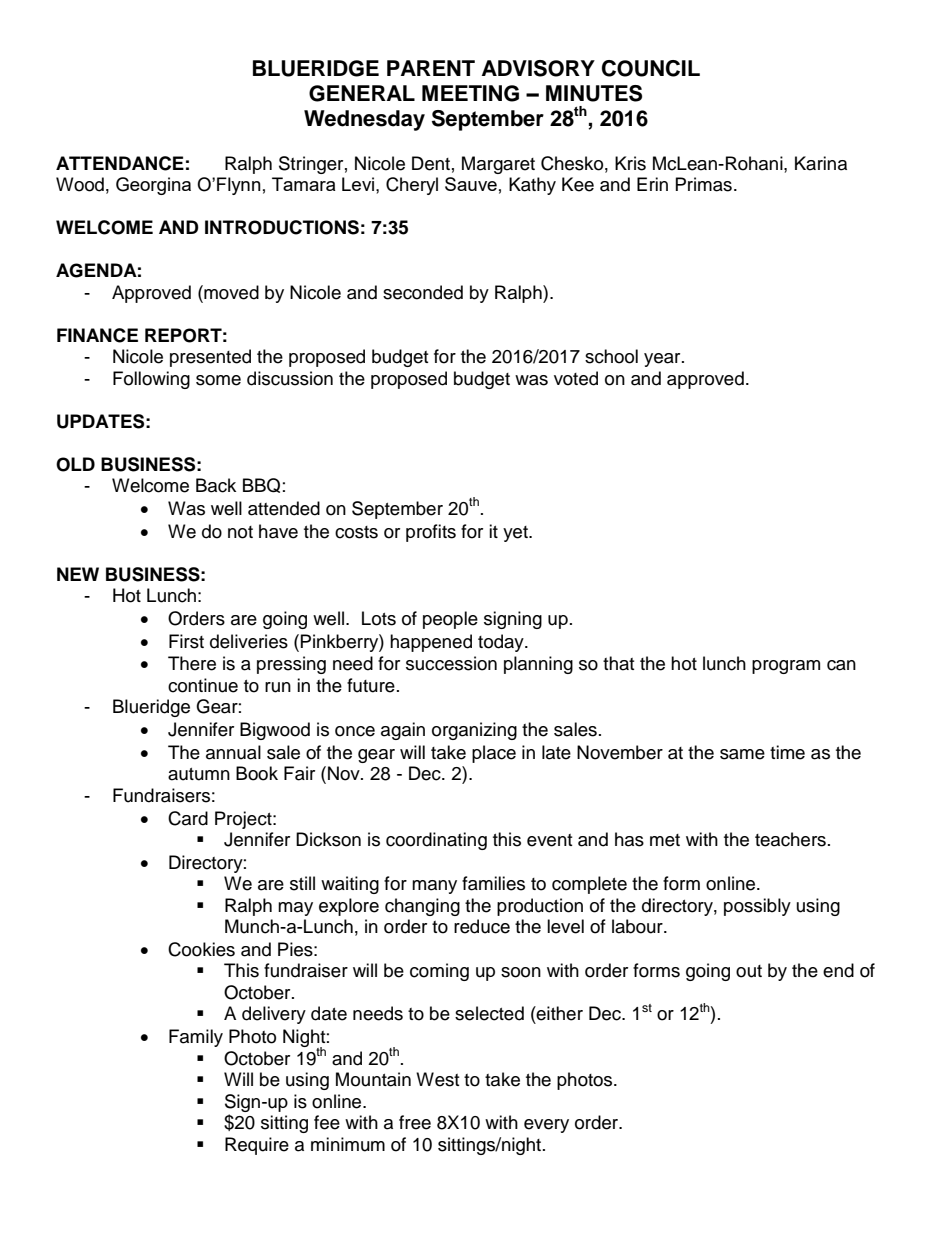 The image size is (952, 1233). Describe the element at coordinates (470, 93) in the screenshot. I see `MEETING` at that location.
